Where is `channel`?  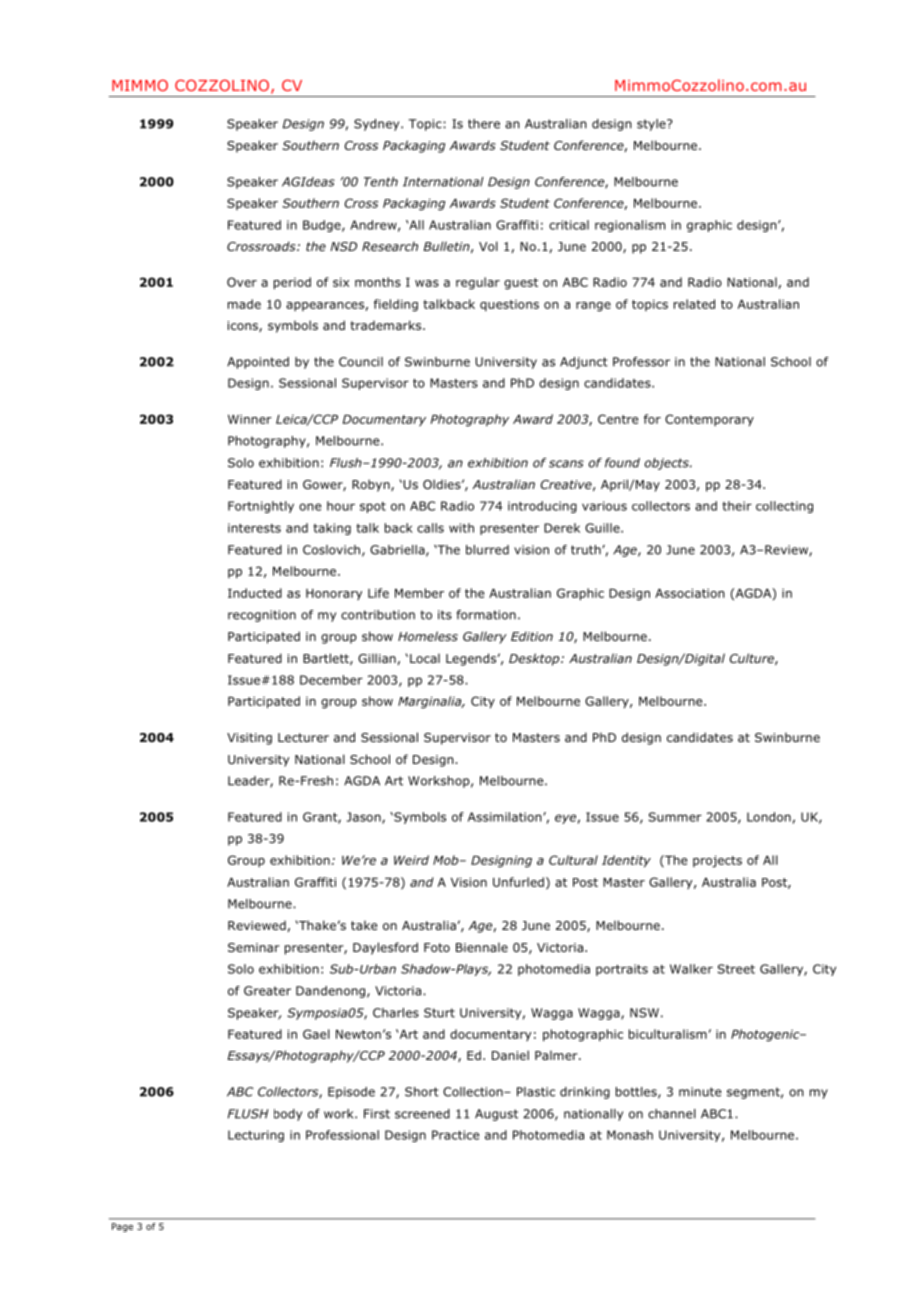 channel is located at coordinates (672, 1114).
